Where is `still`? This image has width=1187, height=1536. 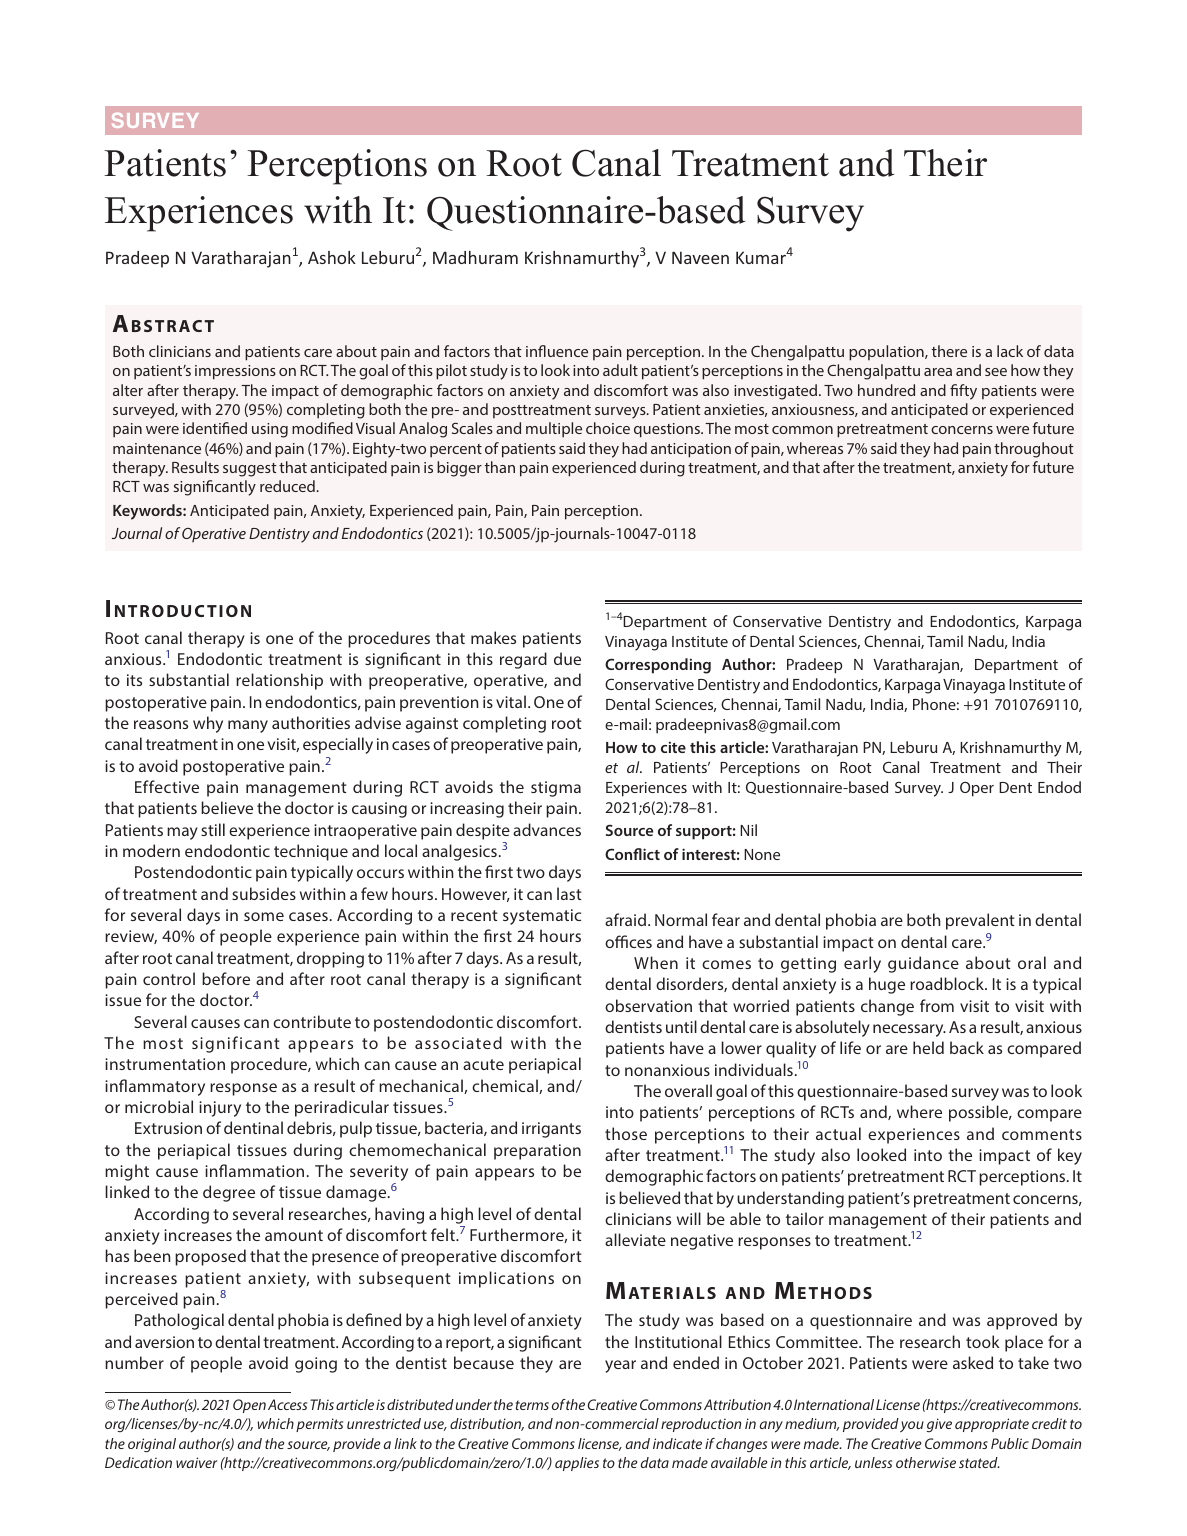 still is located at coordinates (213, 829).
